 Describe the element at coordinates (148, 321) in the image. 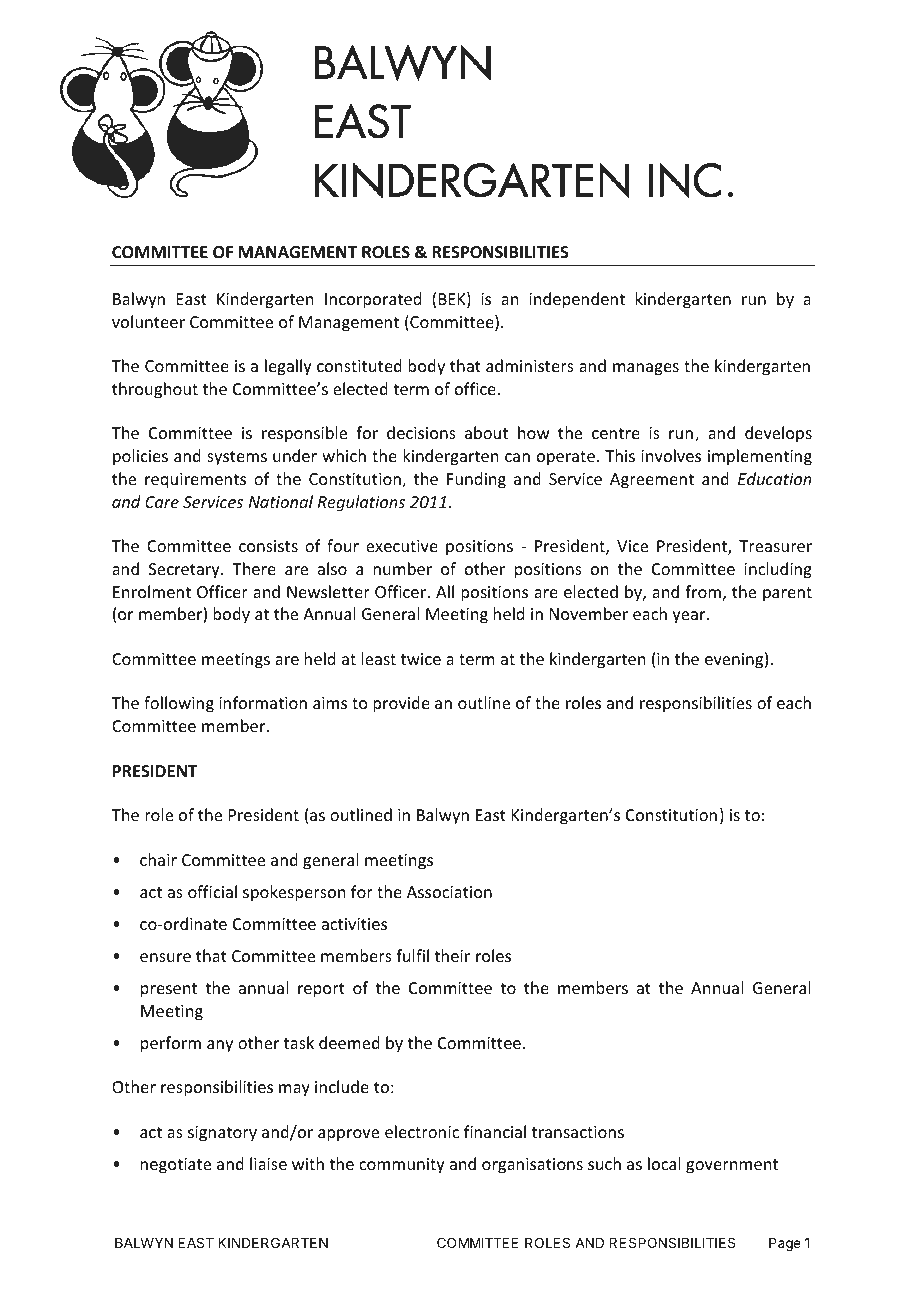

I see `volunteer` at that location.
